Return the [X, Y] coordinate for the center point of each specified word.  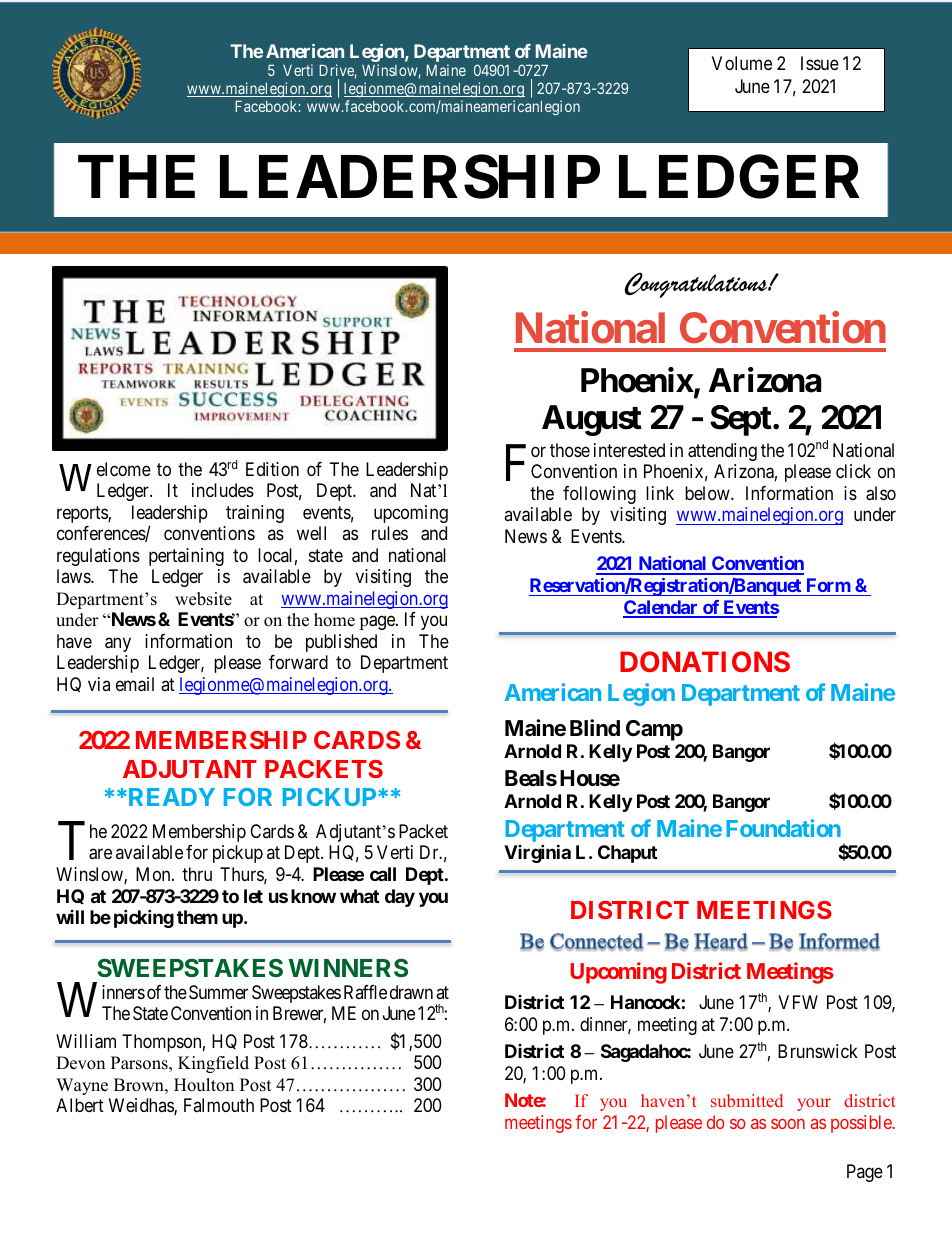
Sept [741, 420]
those [570, 450]
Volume [742, 63]
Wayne [82, 1086]
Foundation [783, 828]
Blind [595, 727]
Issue [820, 63]
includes [223, 490]
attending [722, 452]
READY [170, 797]
